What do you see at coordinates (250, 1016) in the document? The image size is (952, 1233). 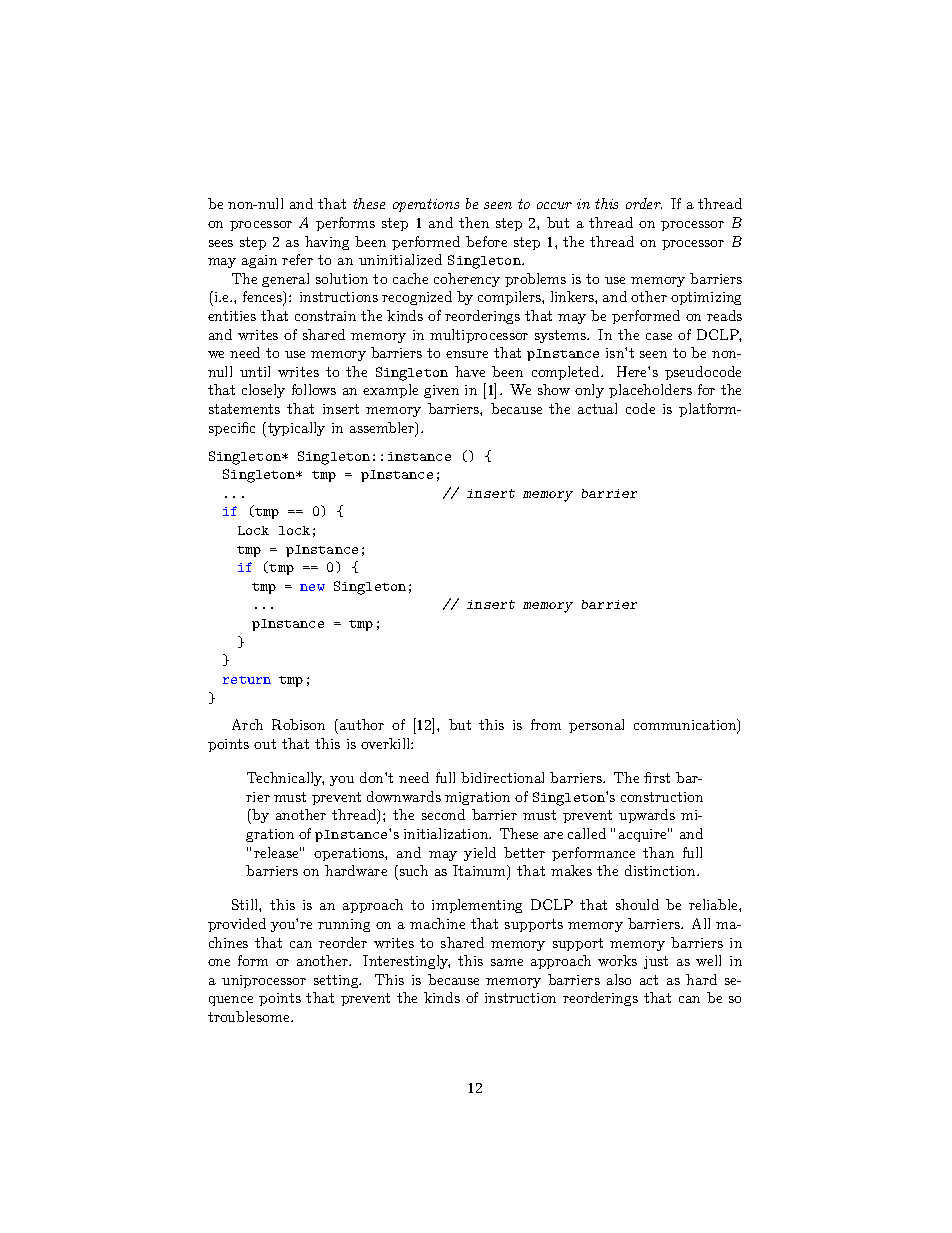 I see `troublesome` at bounding box center [250, 1016].
